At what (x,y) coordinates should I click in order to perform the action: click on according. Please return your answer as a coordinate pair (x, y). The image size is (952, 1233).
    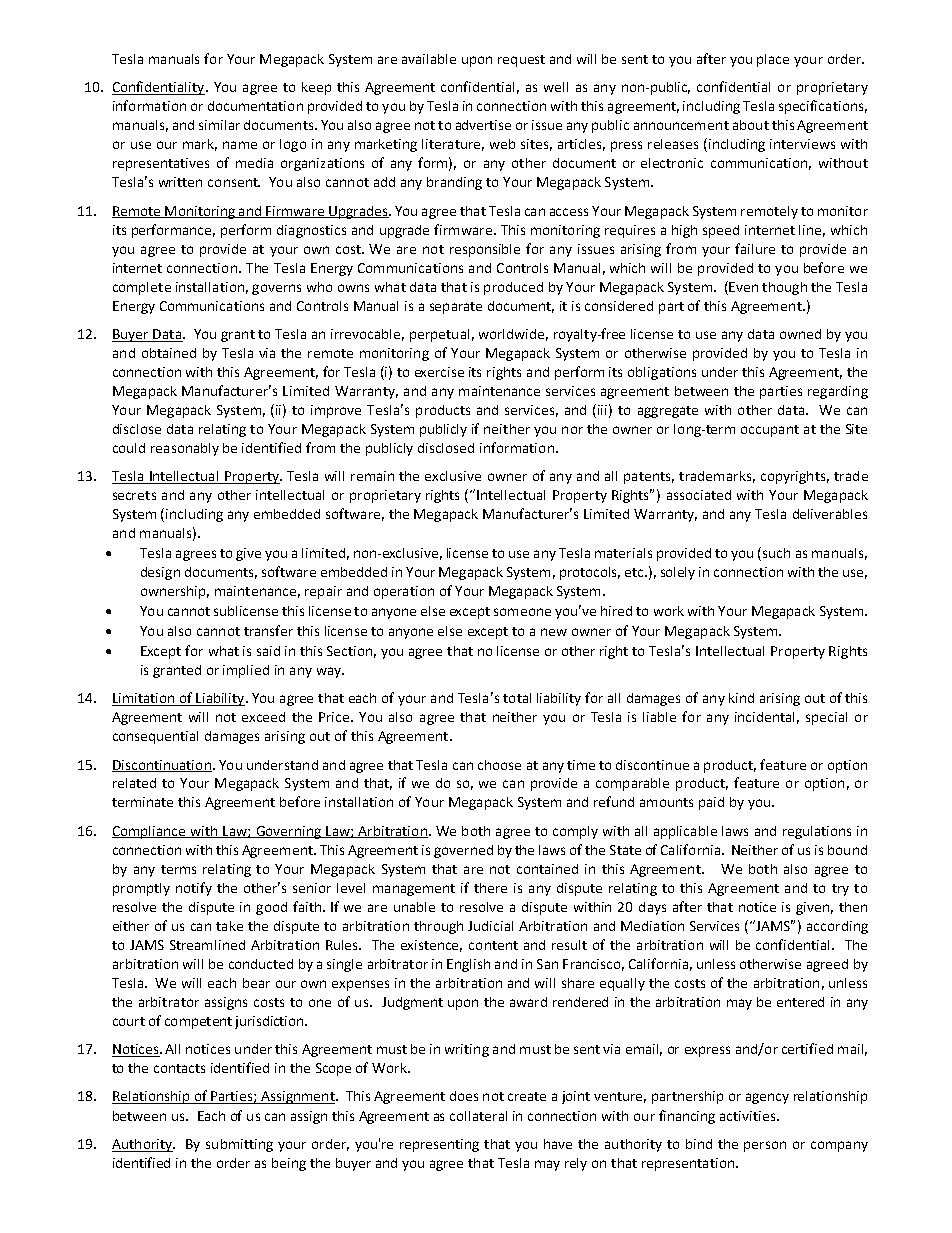
    Looking at the image, I should click on (837, 927).
